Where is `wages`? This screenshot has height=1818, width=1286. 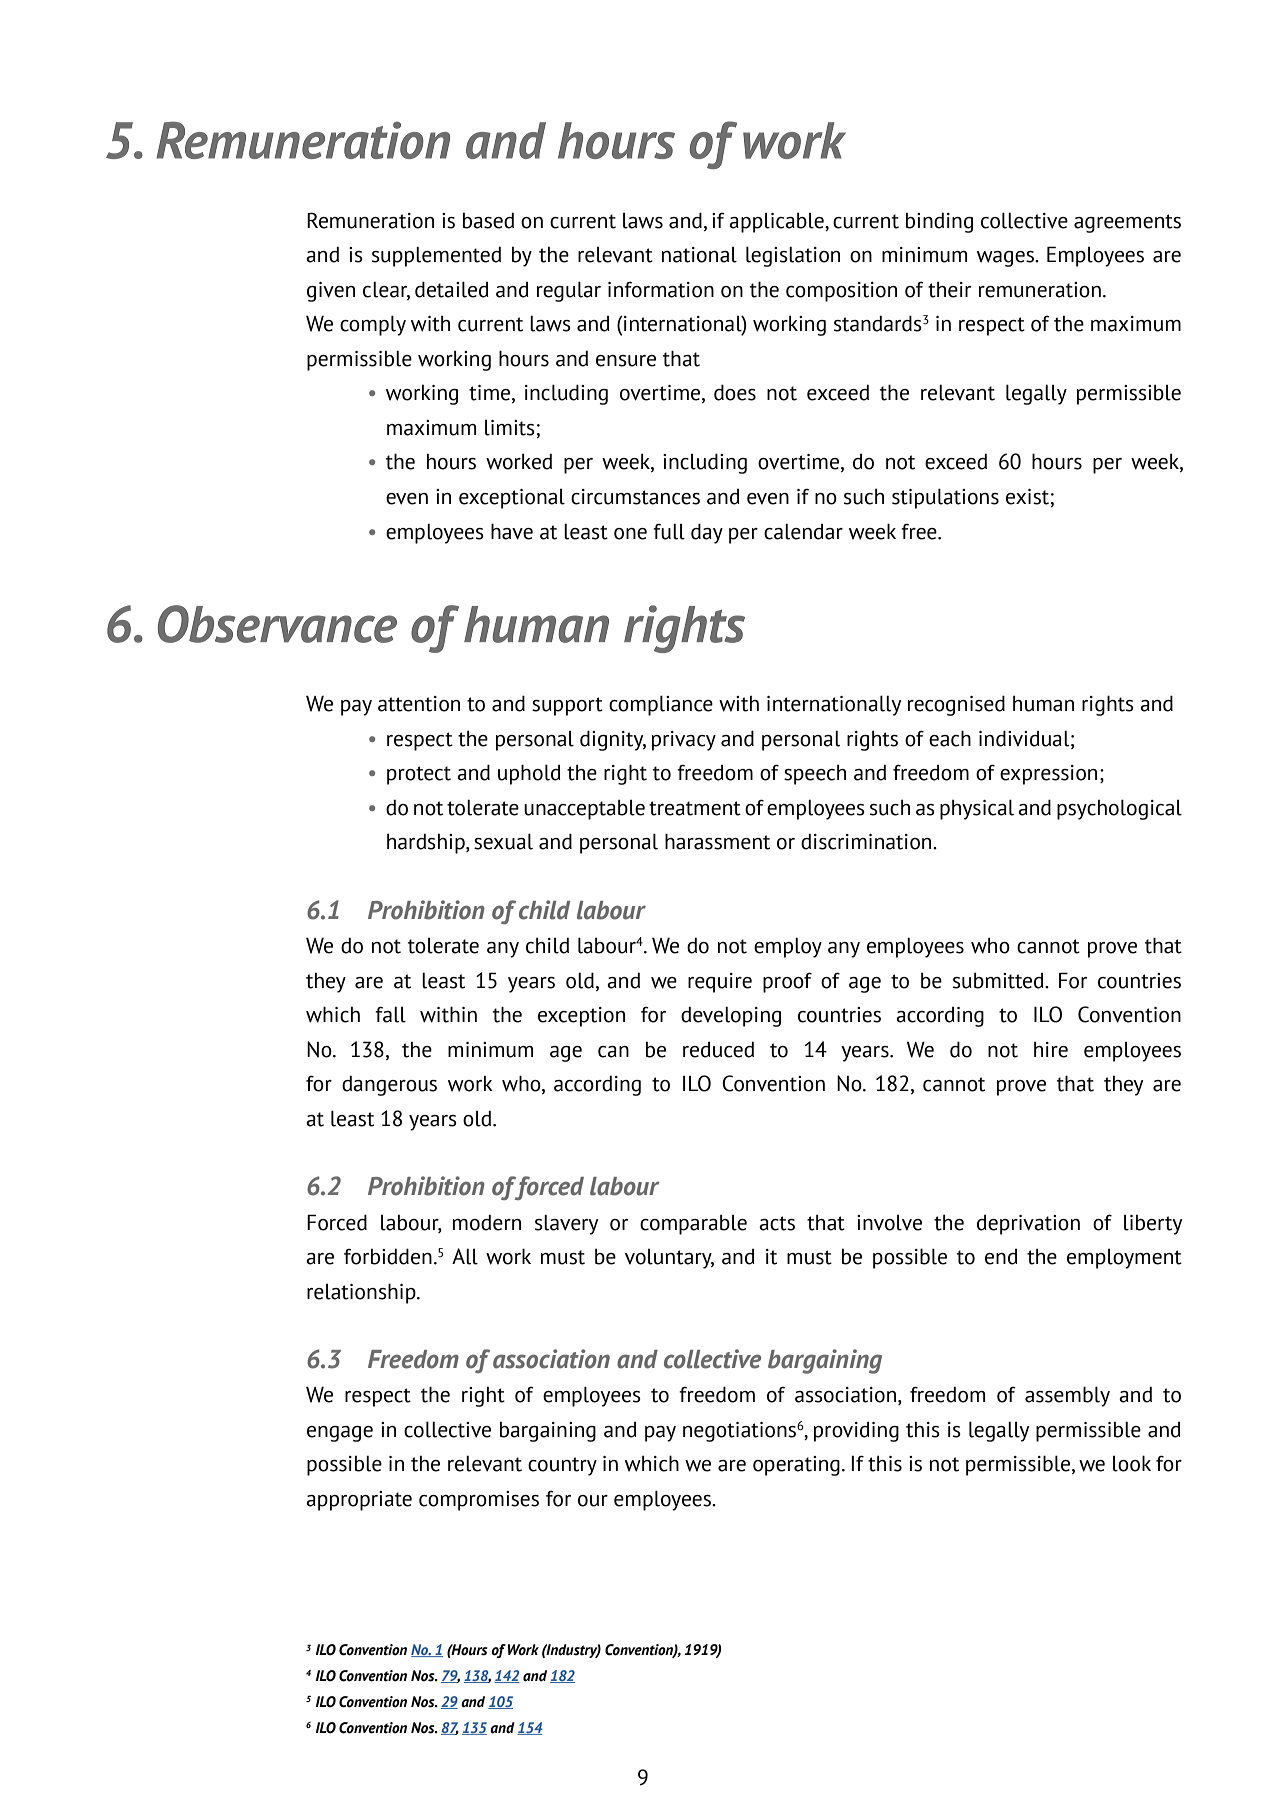 wages is located at coordinates (1006, 259).
